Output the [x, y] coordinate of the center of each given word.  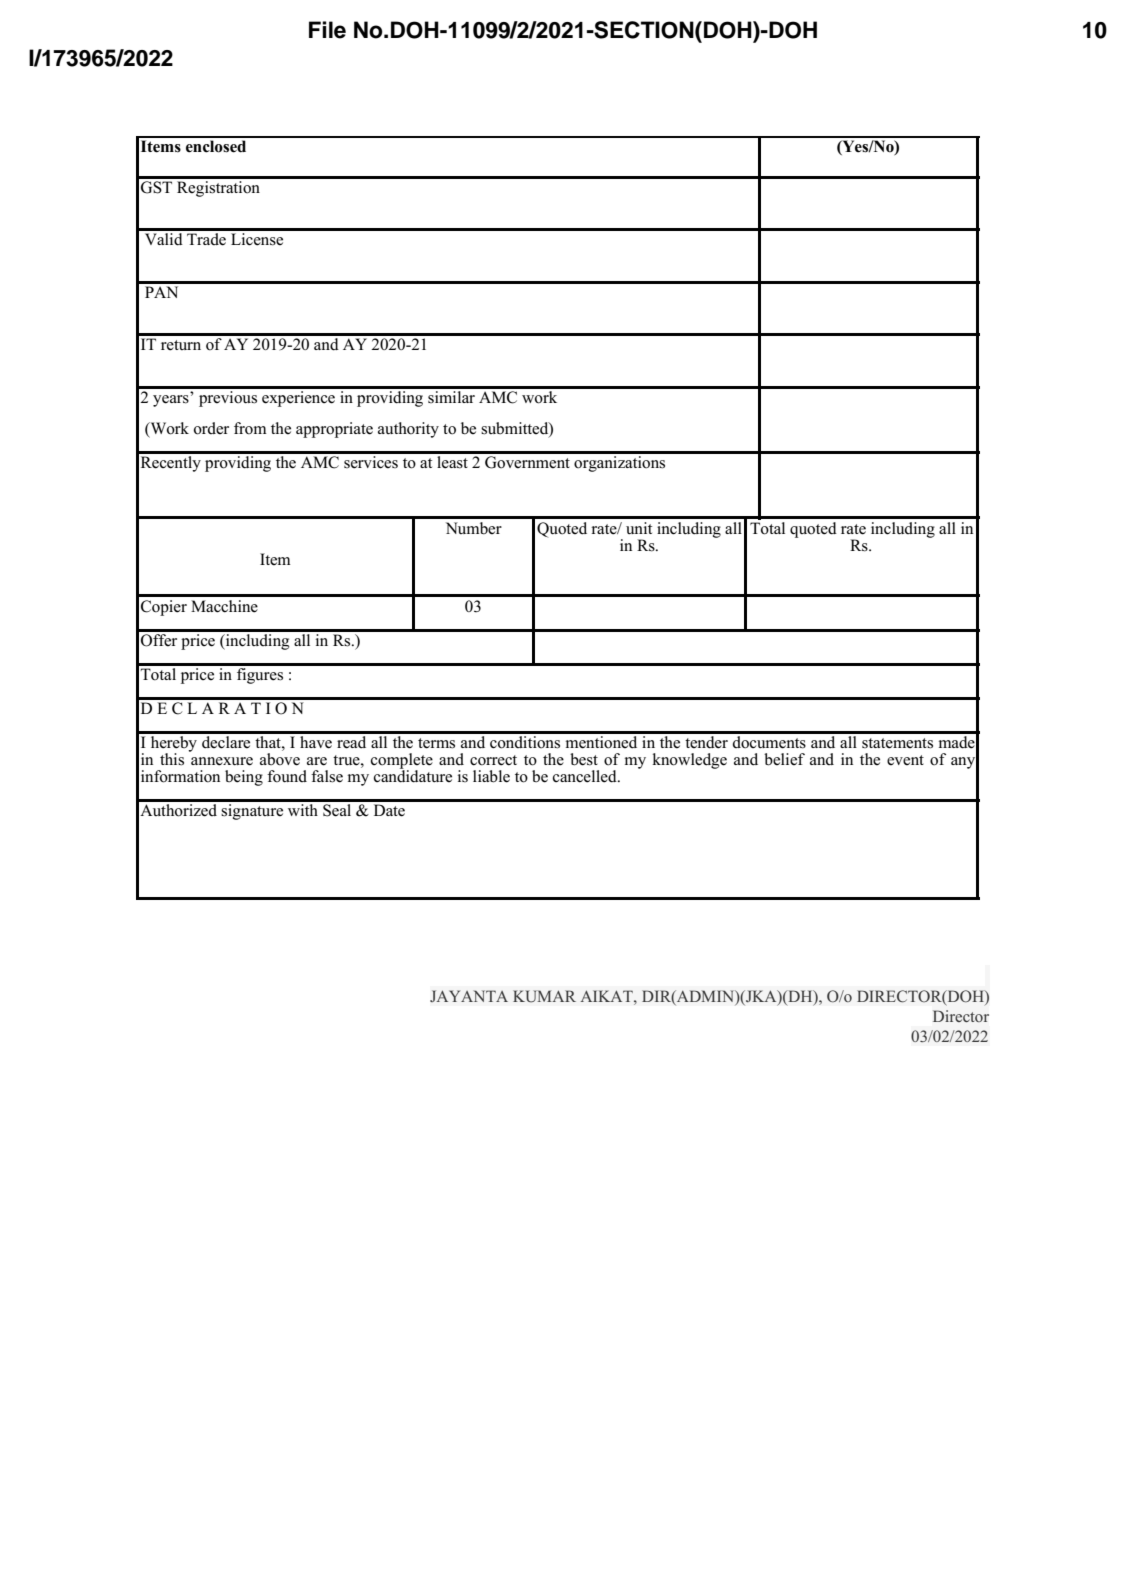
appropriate [334, 430]
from [250, 428]
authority [408, 430]
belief [784, 759]
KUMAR [544, 996]
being [244, 778]
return [181, 345]
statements [897, 743]
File [327, 30]
